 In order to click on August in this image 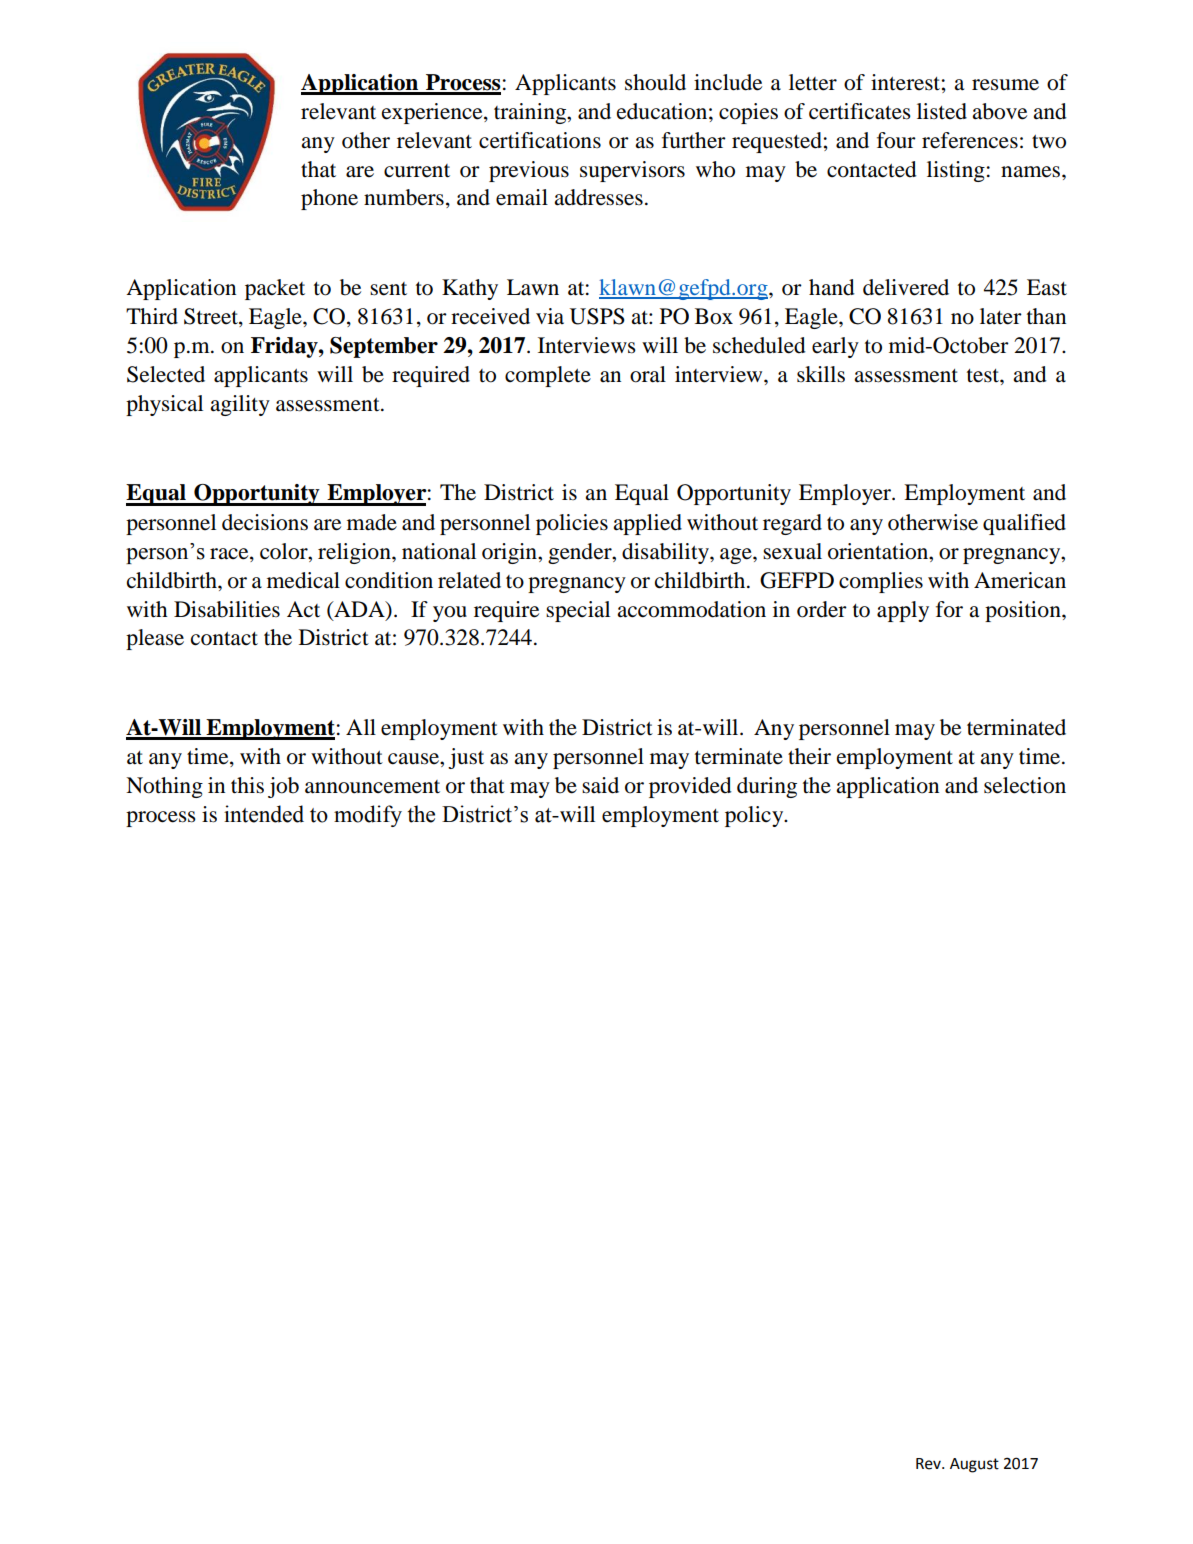, I will do `click(974, 1465)`.
